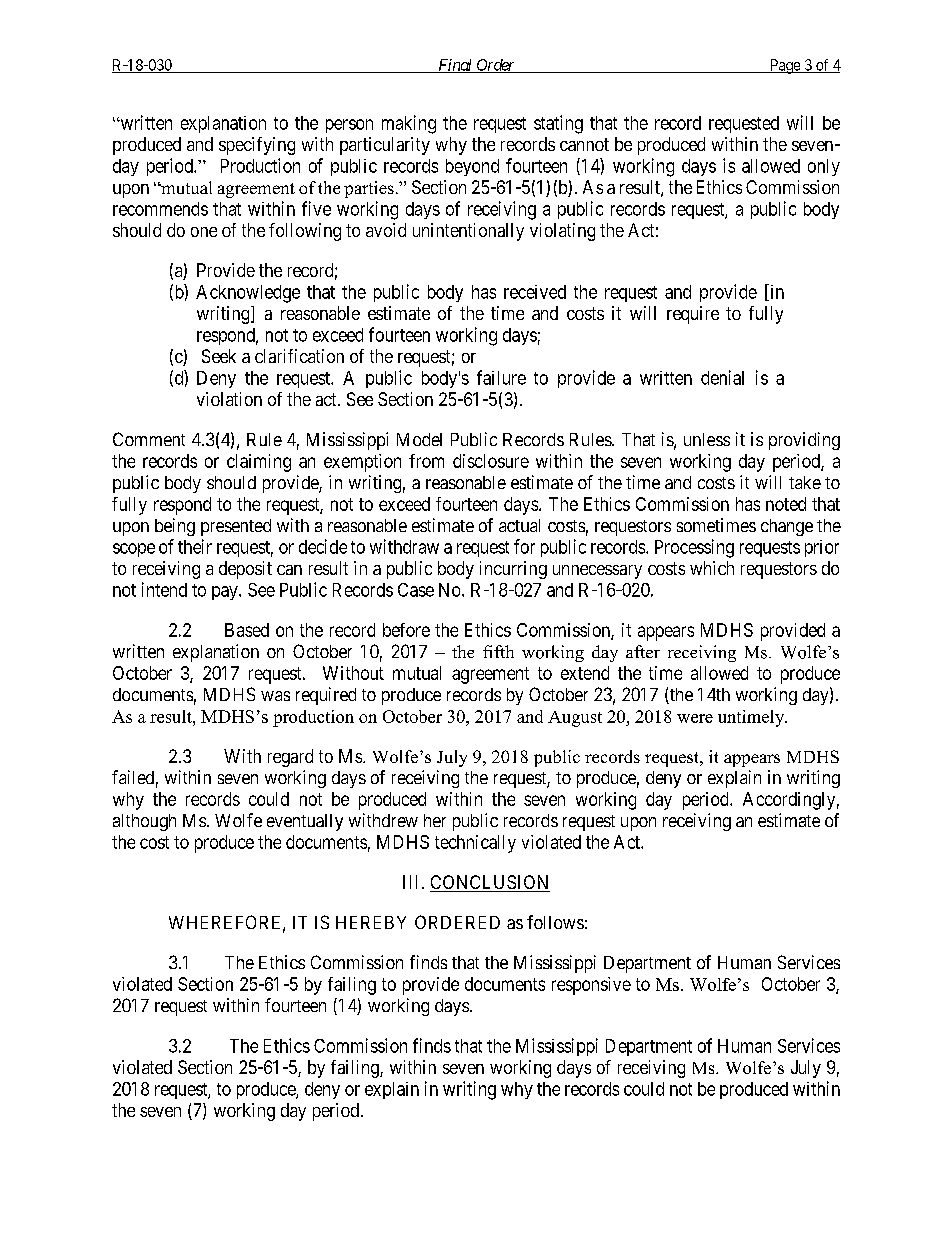 This image has height=1233, width=952. I want to click on HEREBY, so click(371, 922).
